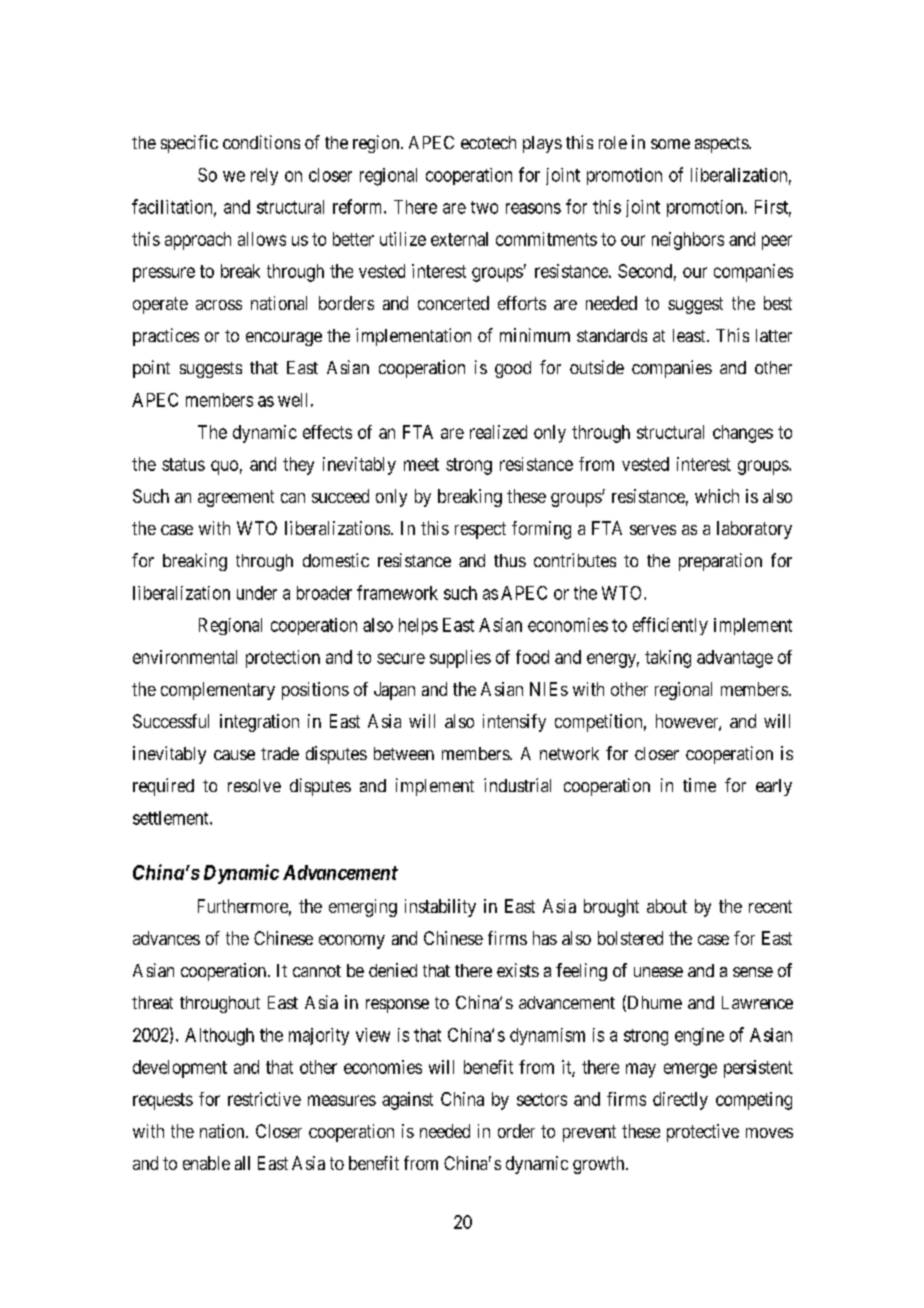 The height and width of the page is (1308, 924). I want to click on time, so click(699, 785).
